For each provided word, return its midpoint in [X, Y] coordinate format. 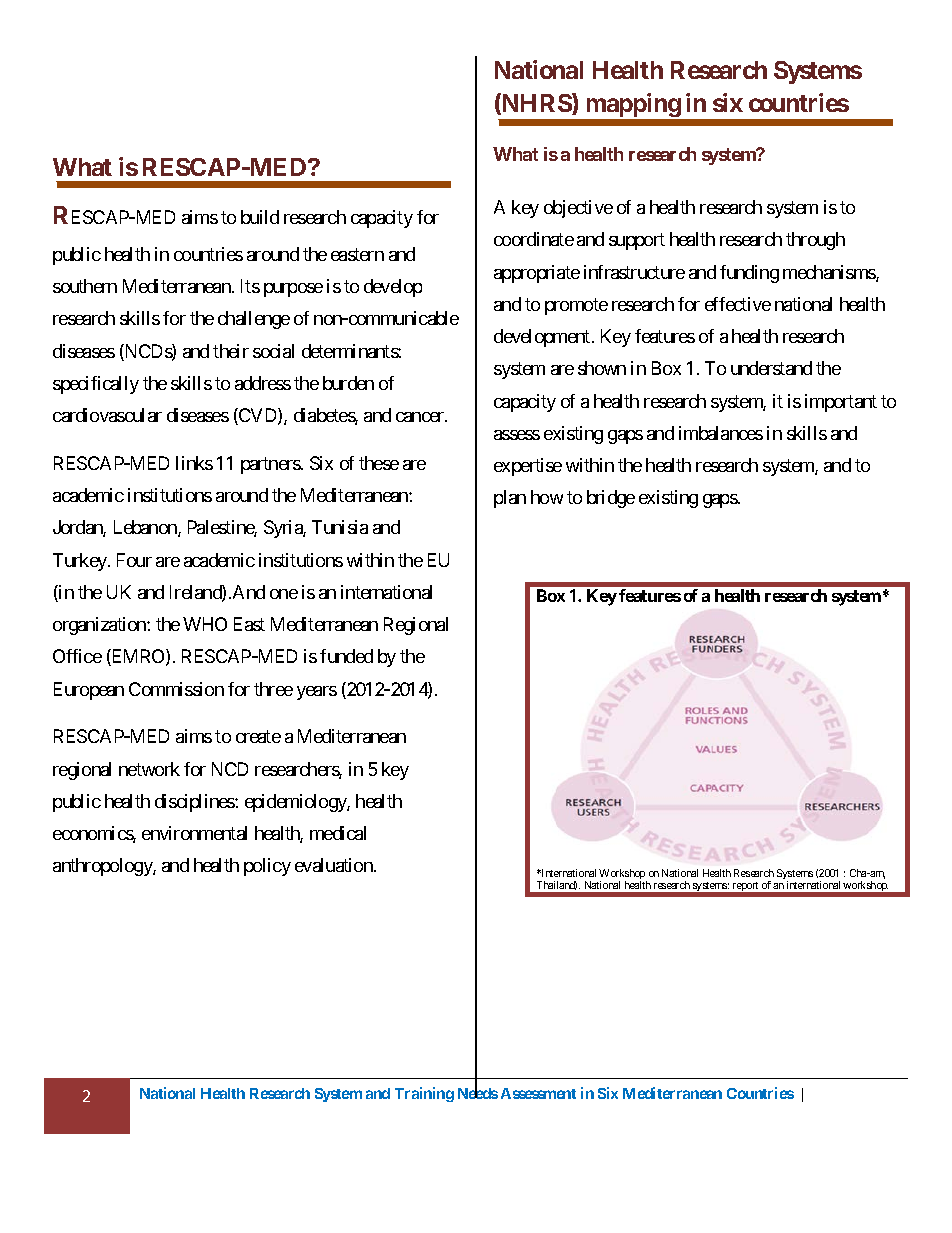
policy [267, 867]
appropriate [537, 274]
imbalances [721, 433]
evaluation [335, 865]
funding [749, 274]
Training [424, 1094]
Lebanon [146, 528]
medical [338, 833]
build [260, 217]
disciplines [195, 803]
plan [510, 499]
